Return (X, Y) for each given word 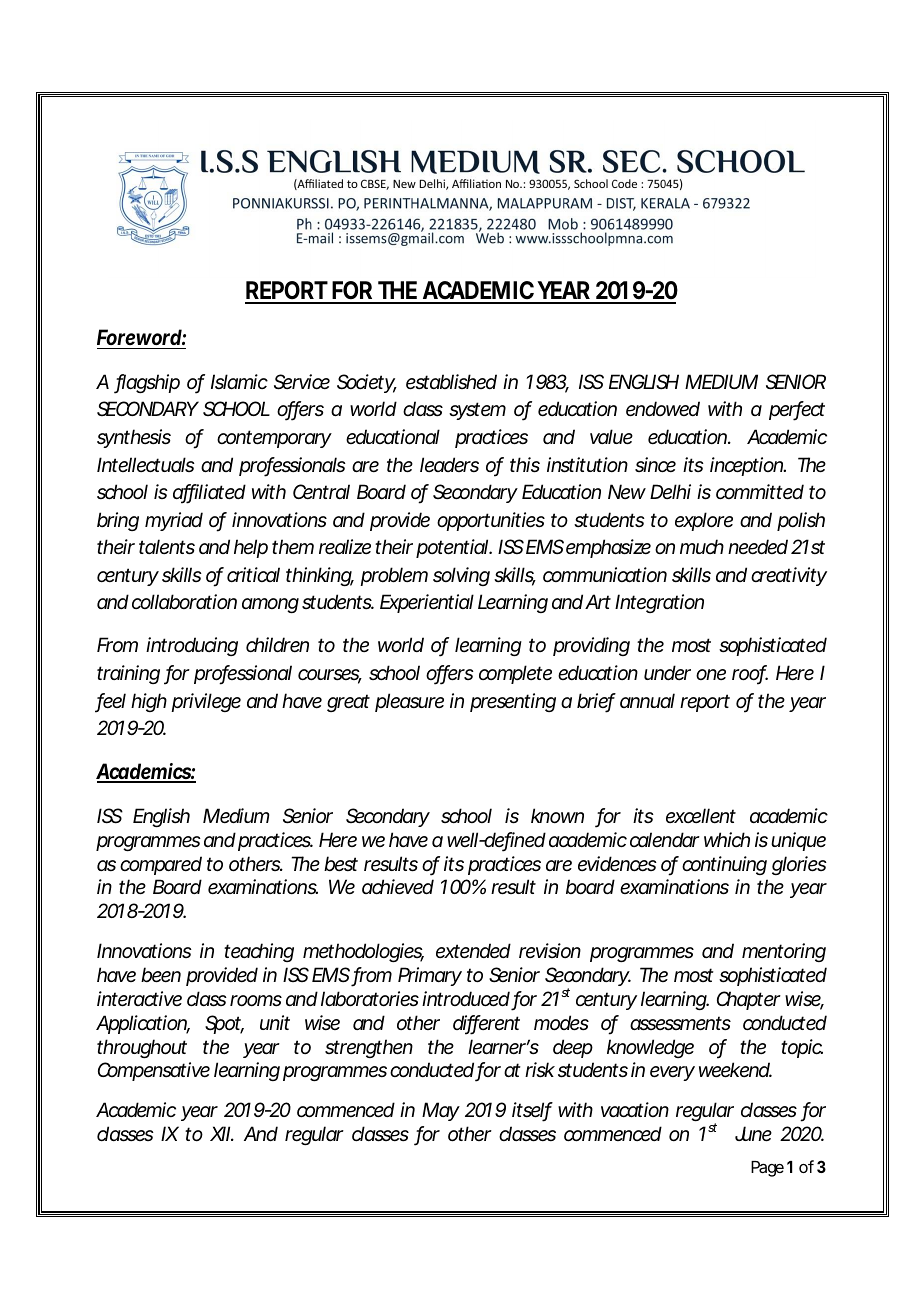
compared (161, 865)
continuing (724, 865)
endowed (663, 409)
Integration (659, 603)
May (441, 1111)
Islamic (239, 382)
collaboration (184, 602)
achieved (398, 887)
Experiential (427, 603)
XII (220, 1133)
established (451, 382)
